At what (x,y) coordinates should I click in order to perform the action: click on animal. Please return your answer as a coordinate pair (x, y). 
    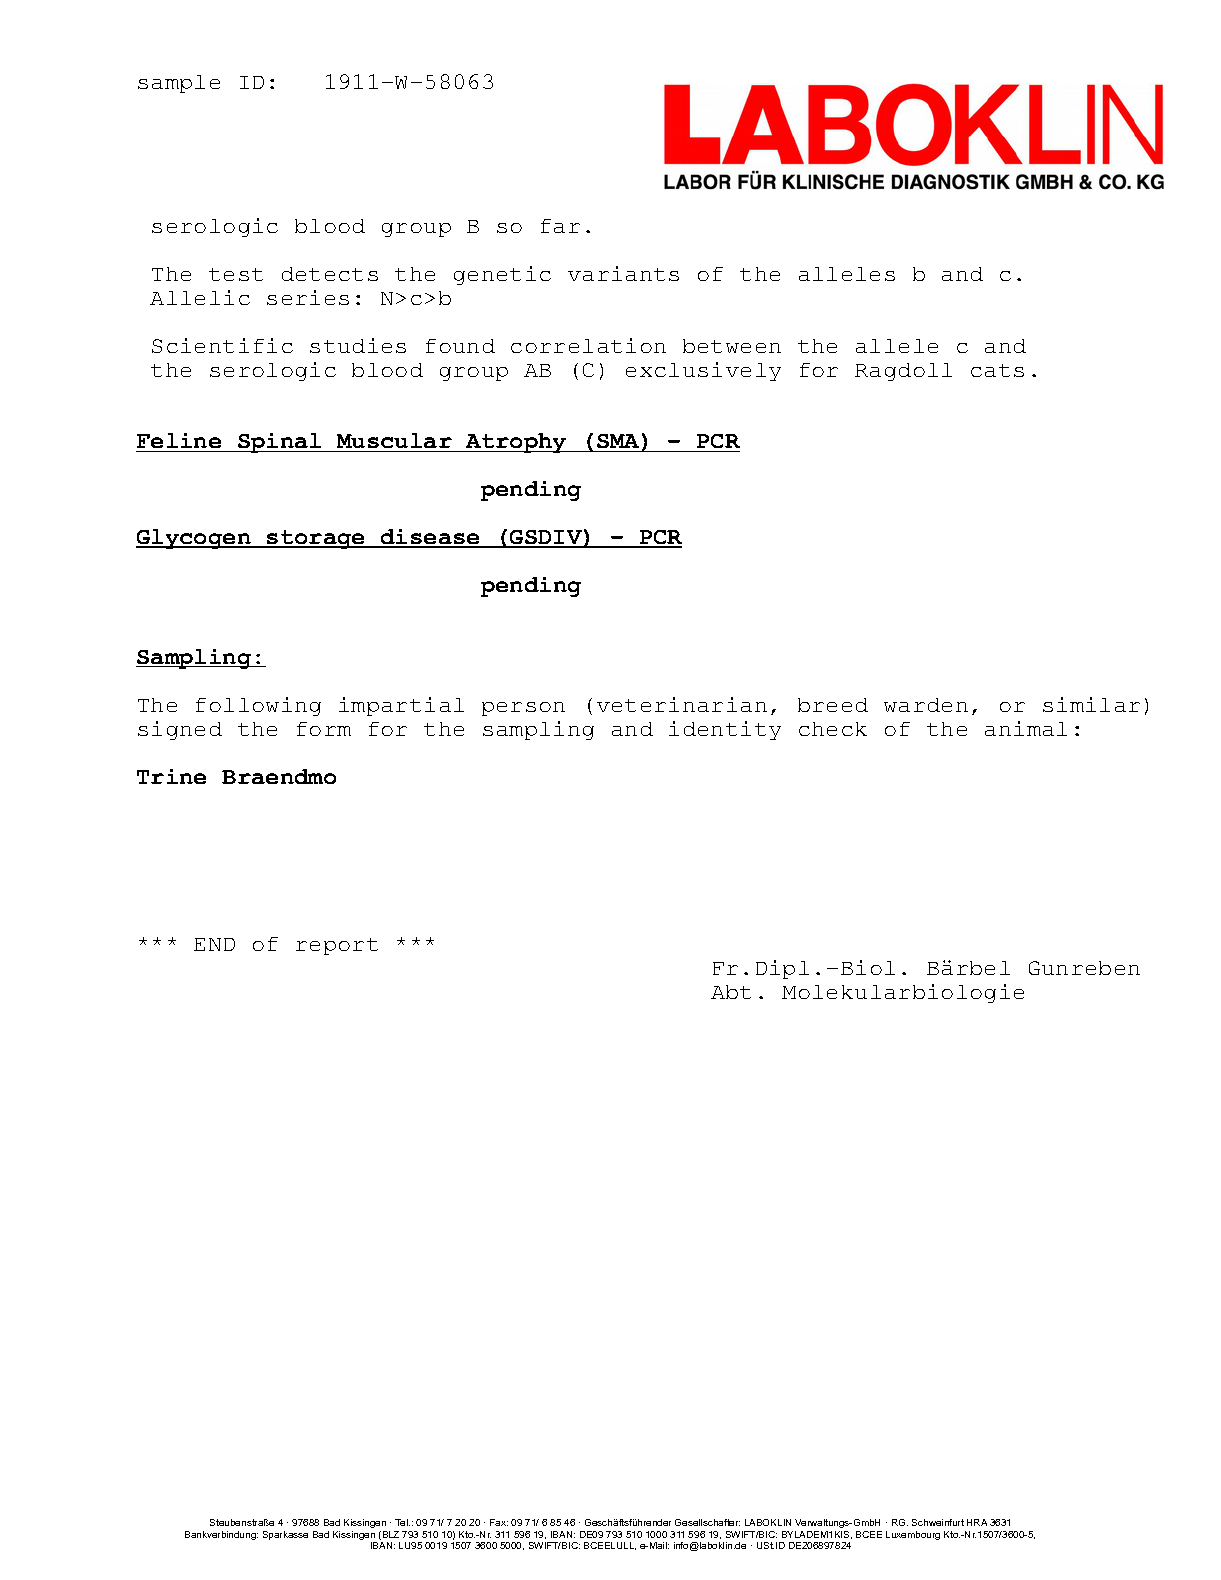
    Looking at the image, I should click on (1026, 728).
